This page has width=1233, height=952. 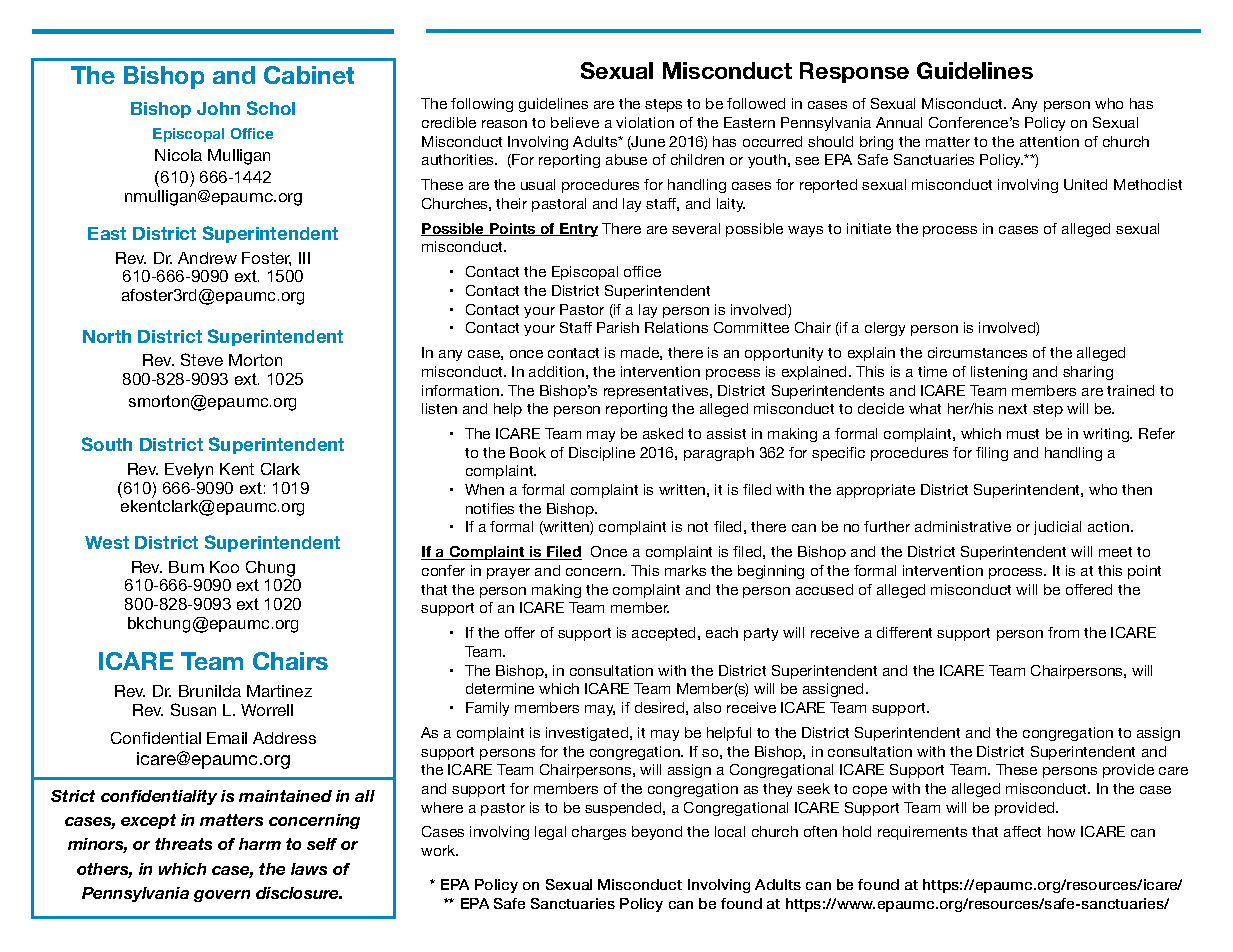 I want to click on govern, so click(x=222, y=896).
